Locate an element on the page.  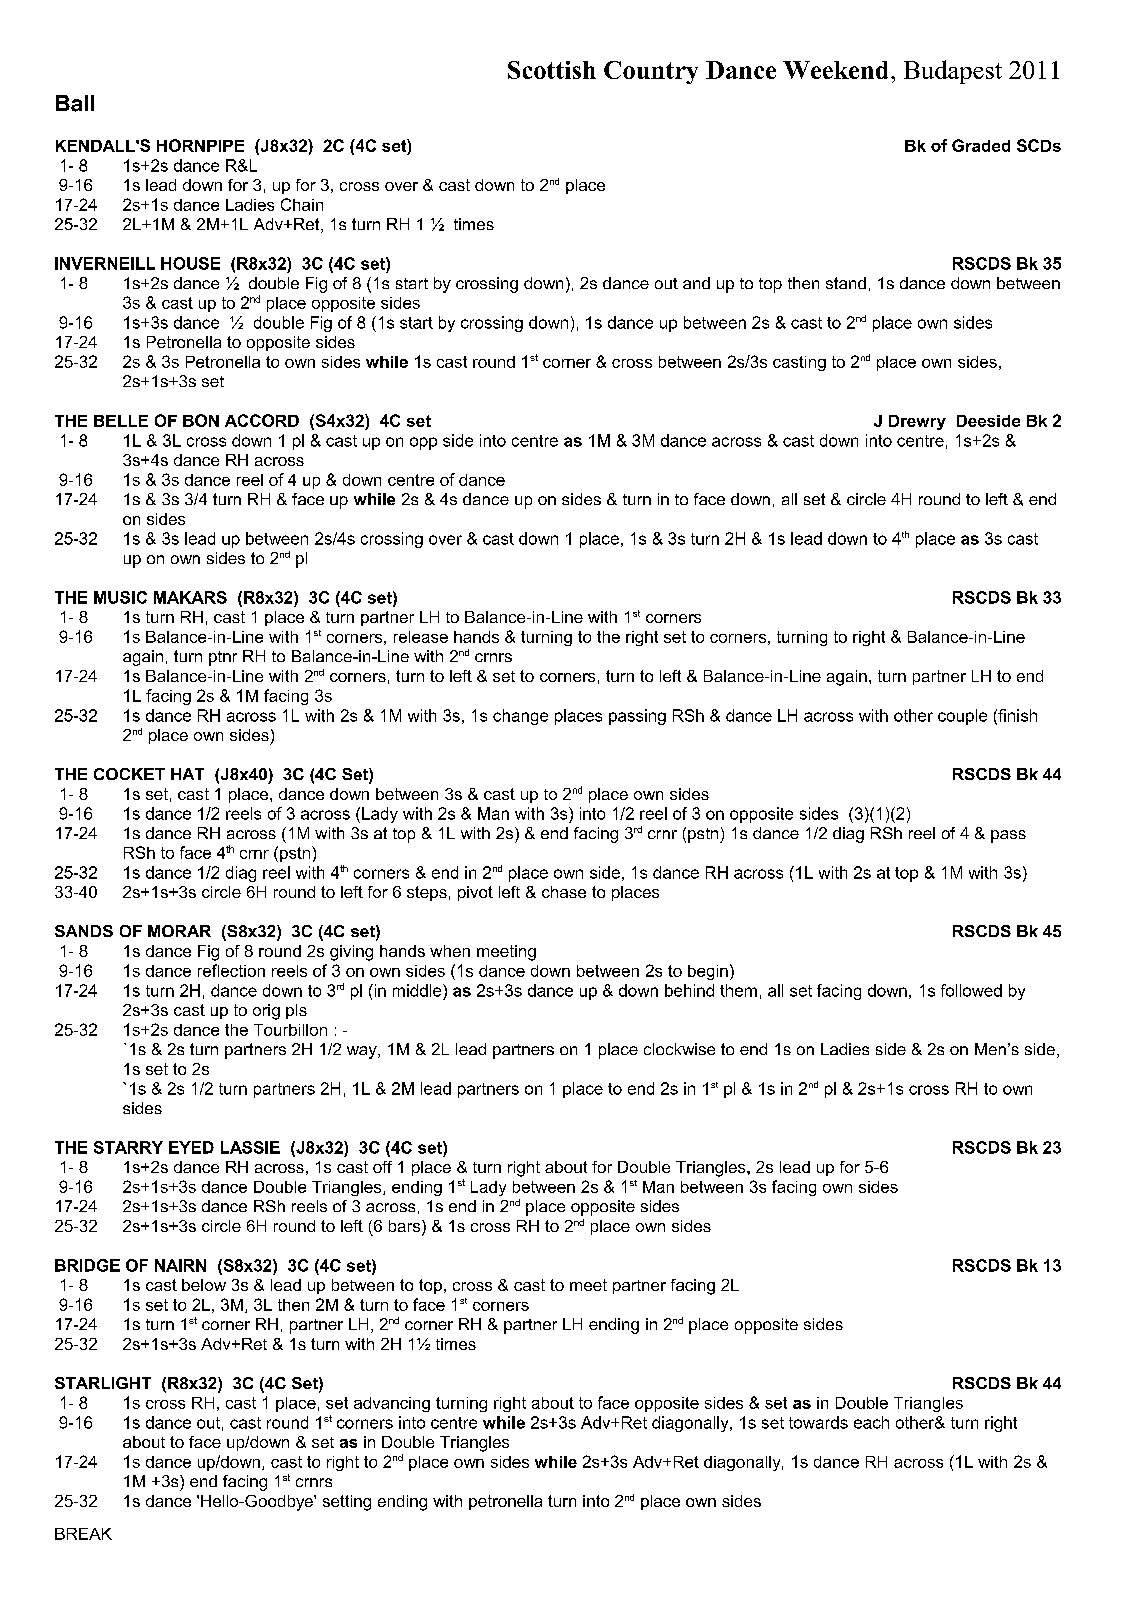
HORNPIPE is located at coordinates (200, 145).
